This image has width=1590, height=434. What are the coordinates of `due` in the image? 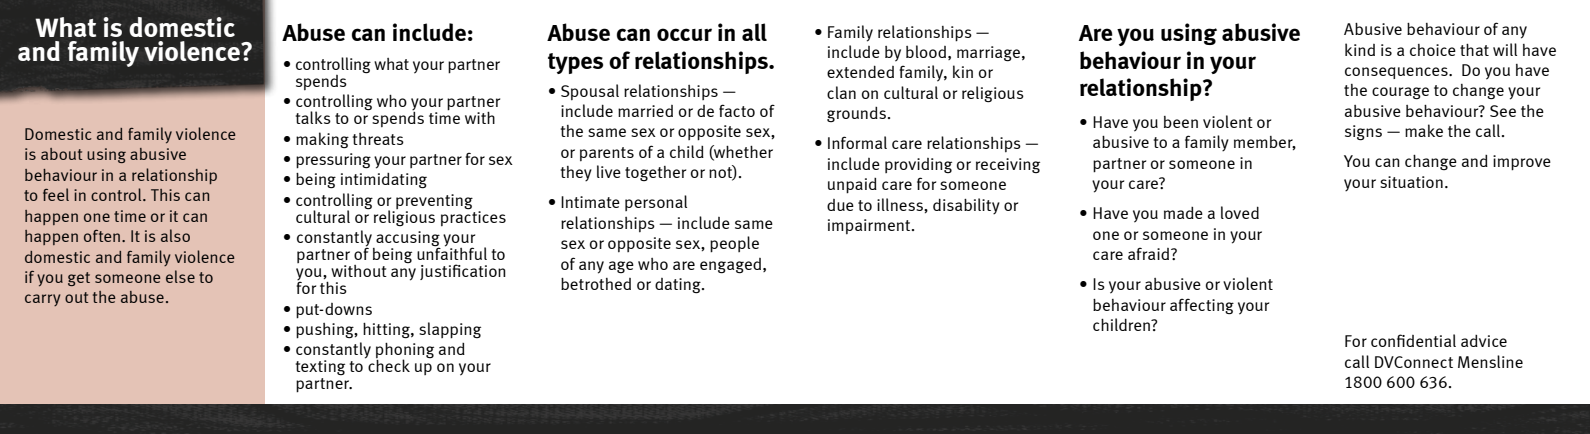 It's located at (840, 205).
